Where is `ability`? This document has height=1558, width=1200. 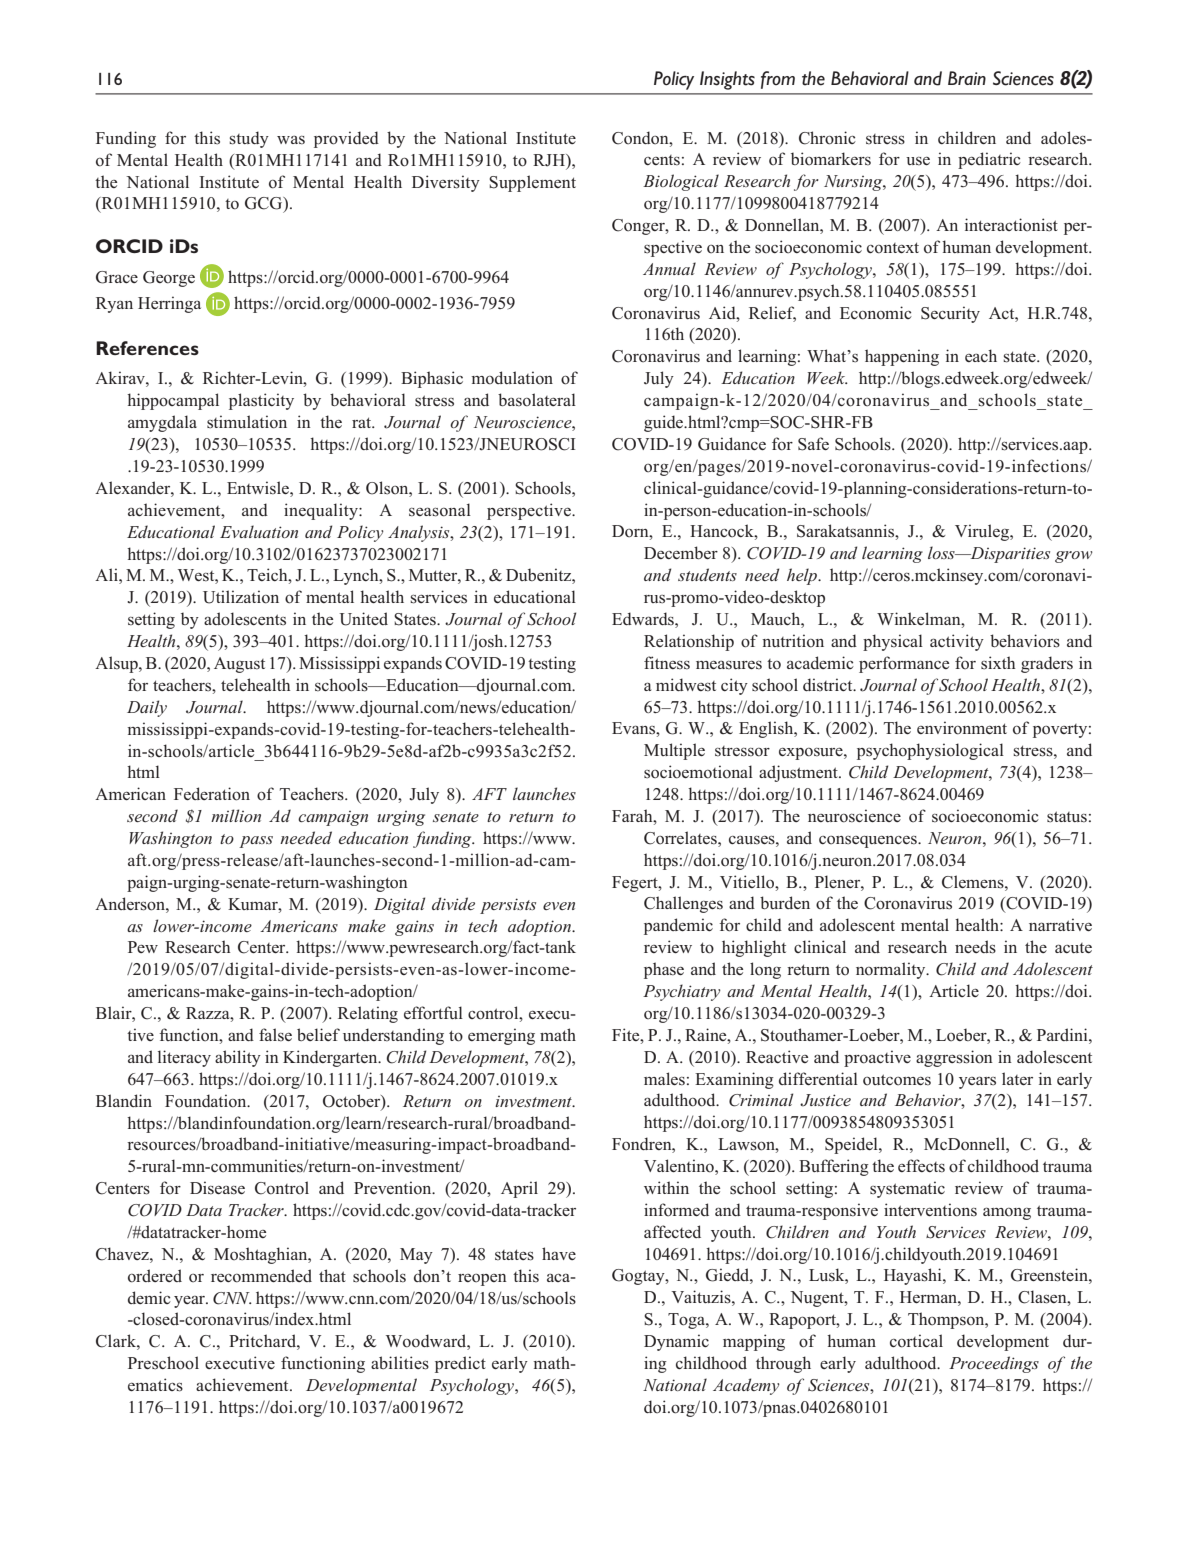 ability is located at coordinates (238, 1058).
